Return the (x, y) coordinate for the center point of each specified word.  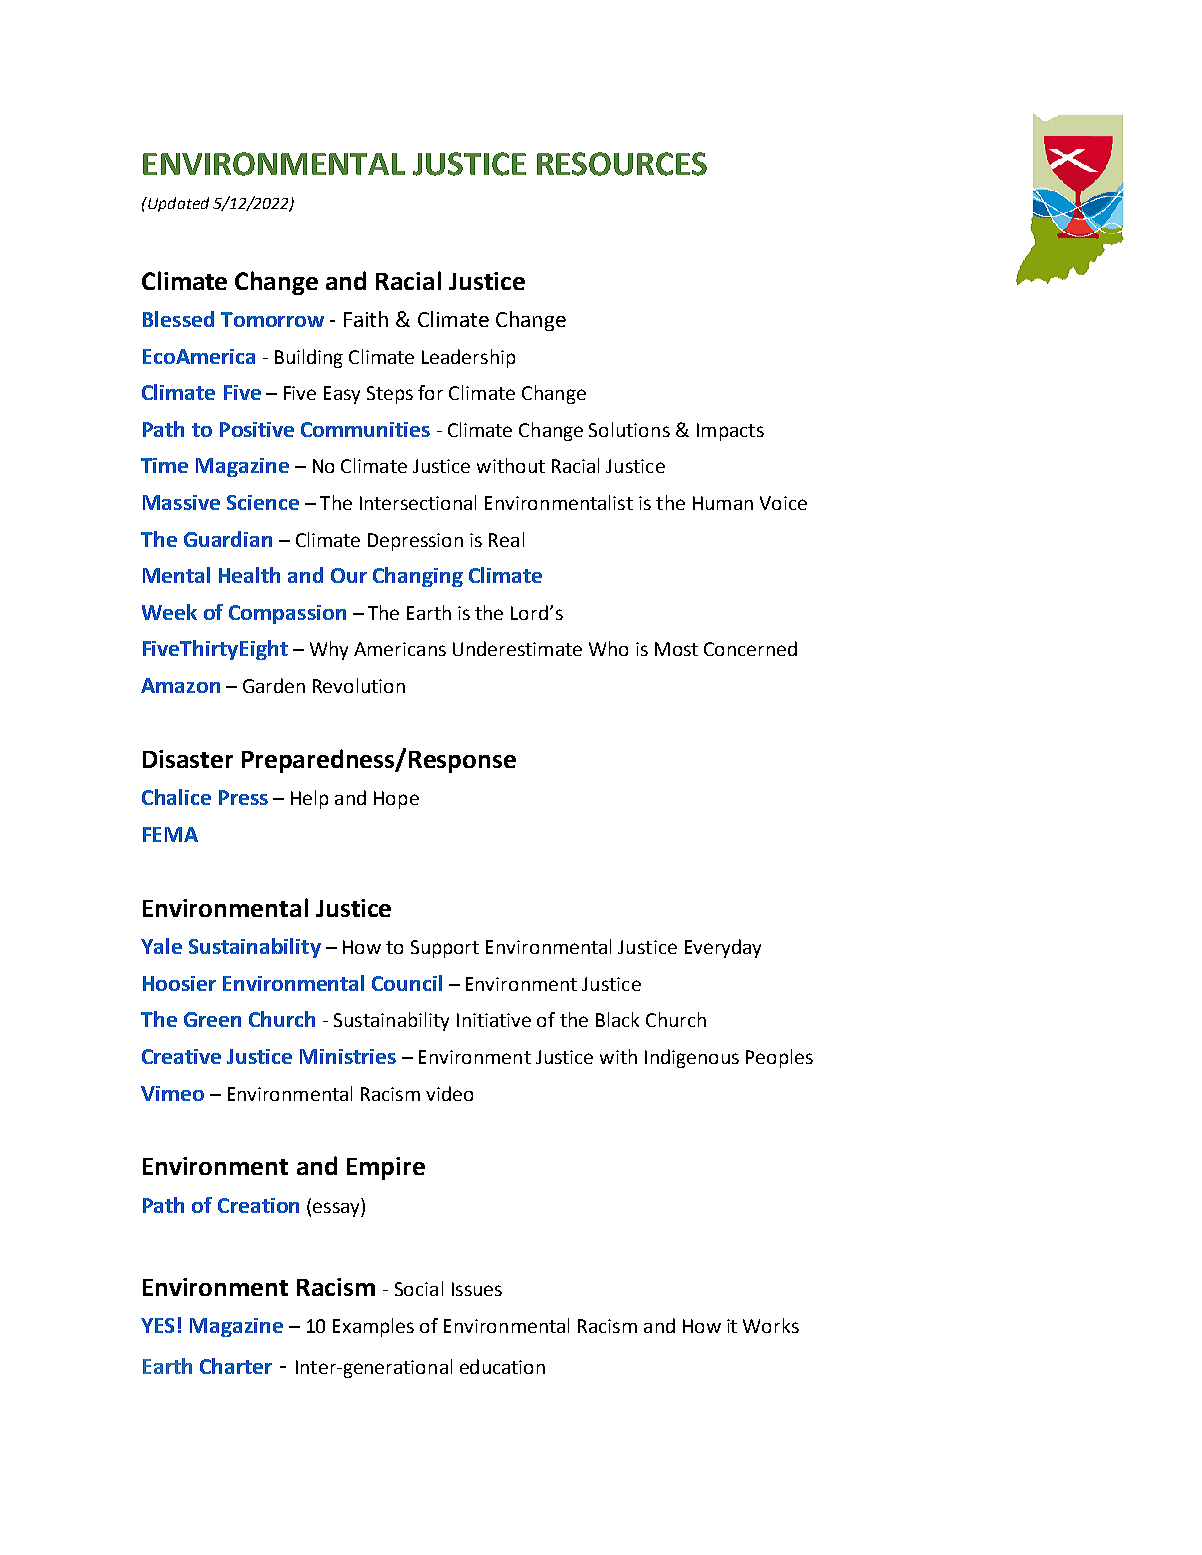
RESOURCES (622, 164)
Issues (477, 1289)
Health (249, 575)
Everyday (723, 948)
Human (723, 503)
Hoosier (179, 983)
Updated (177, 204)
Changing (418, 577)
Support (445, 949)
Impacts (730, 432)
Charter (236, 1366)
